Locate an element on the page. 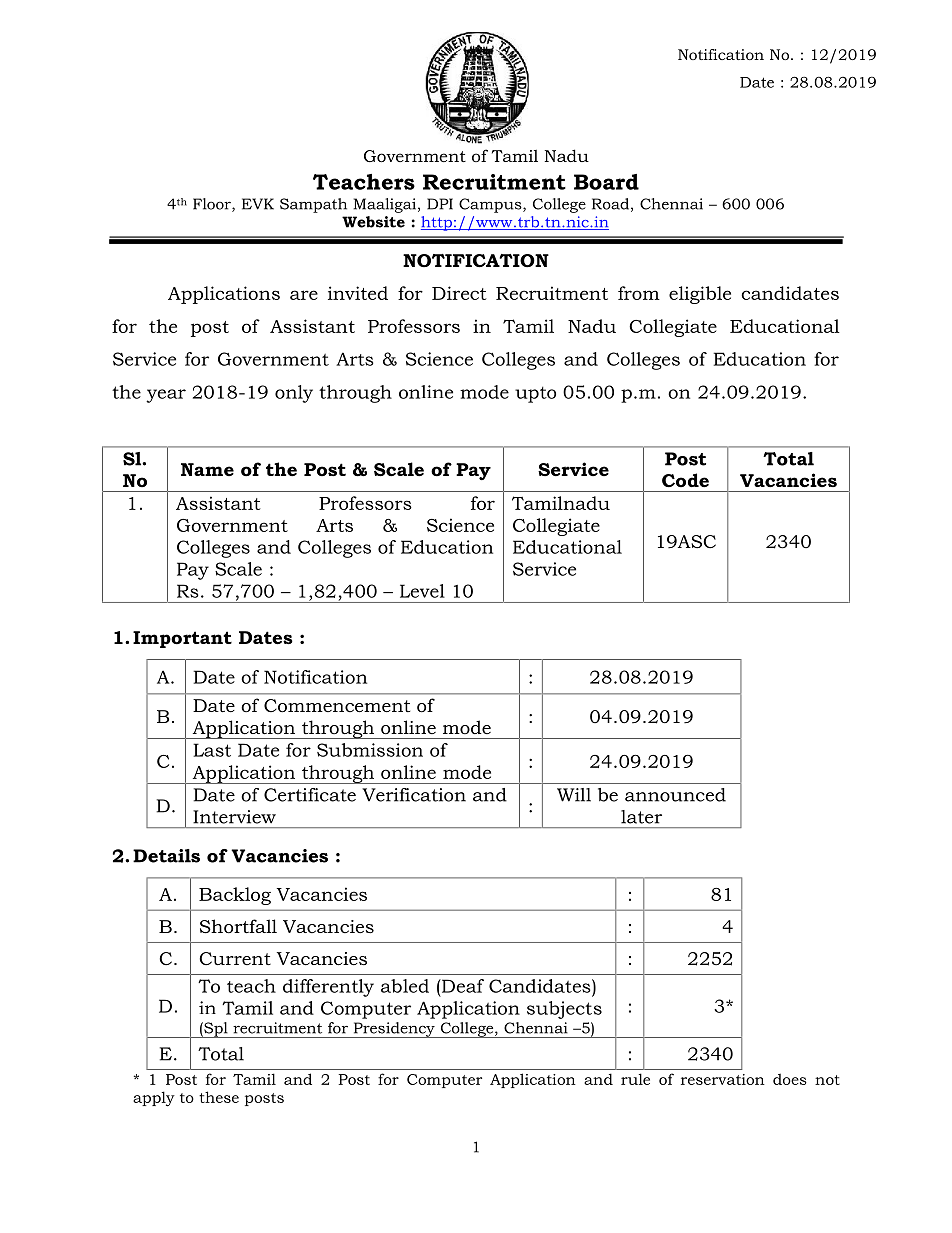  Interview is located at coordinates (234, 817).
